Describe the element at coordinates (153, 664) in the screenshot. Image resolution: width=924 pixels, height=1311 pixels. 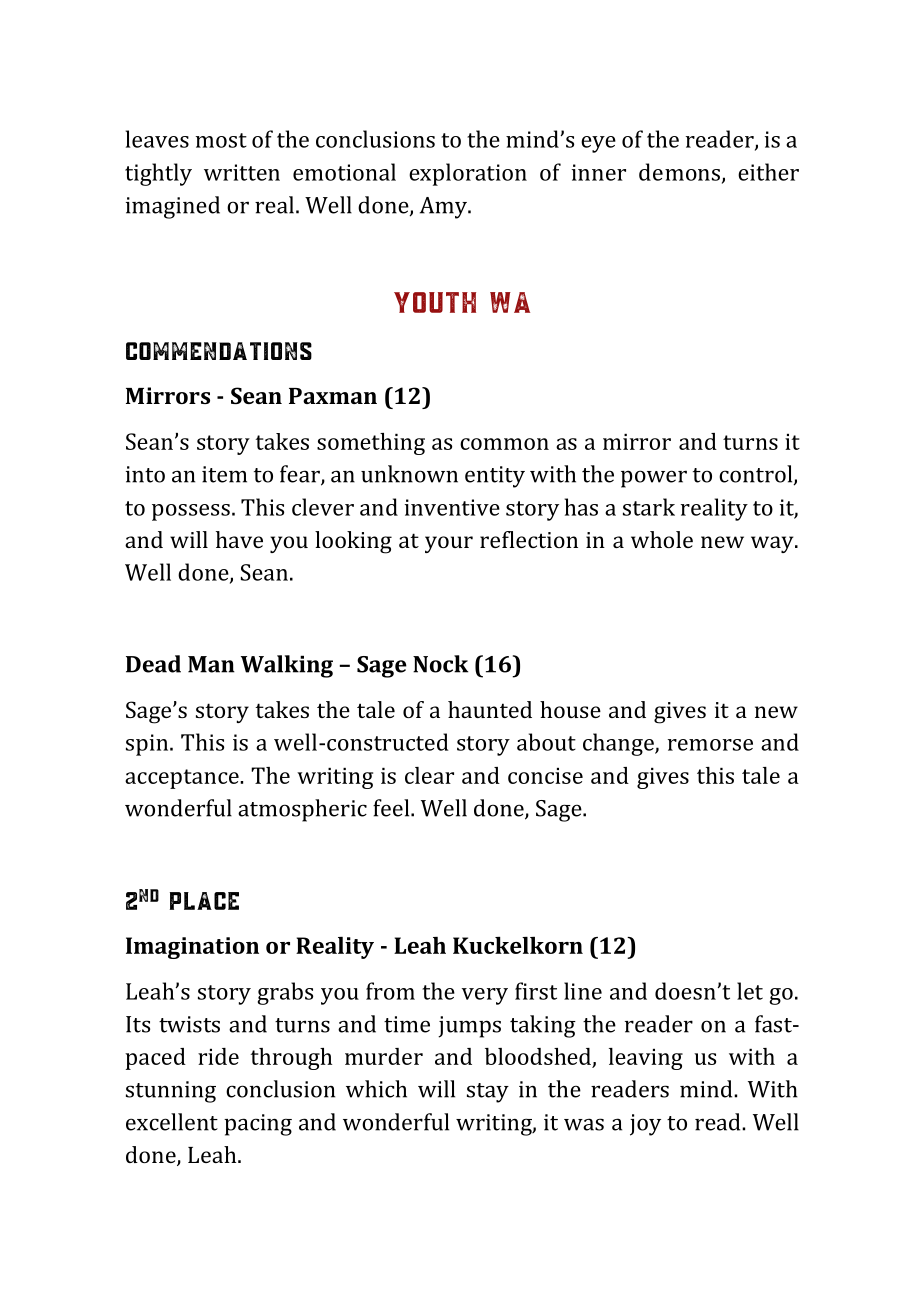
I see `Dead` at that location.
